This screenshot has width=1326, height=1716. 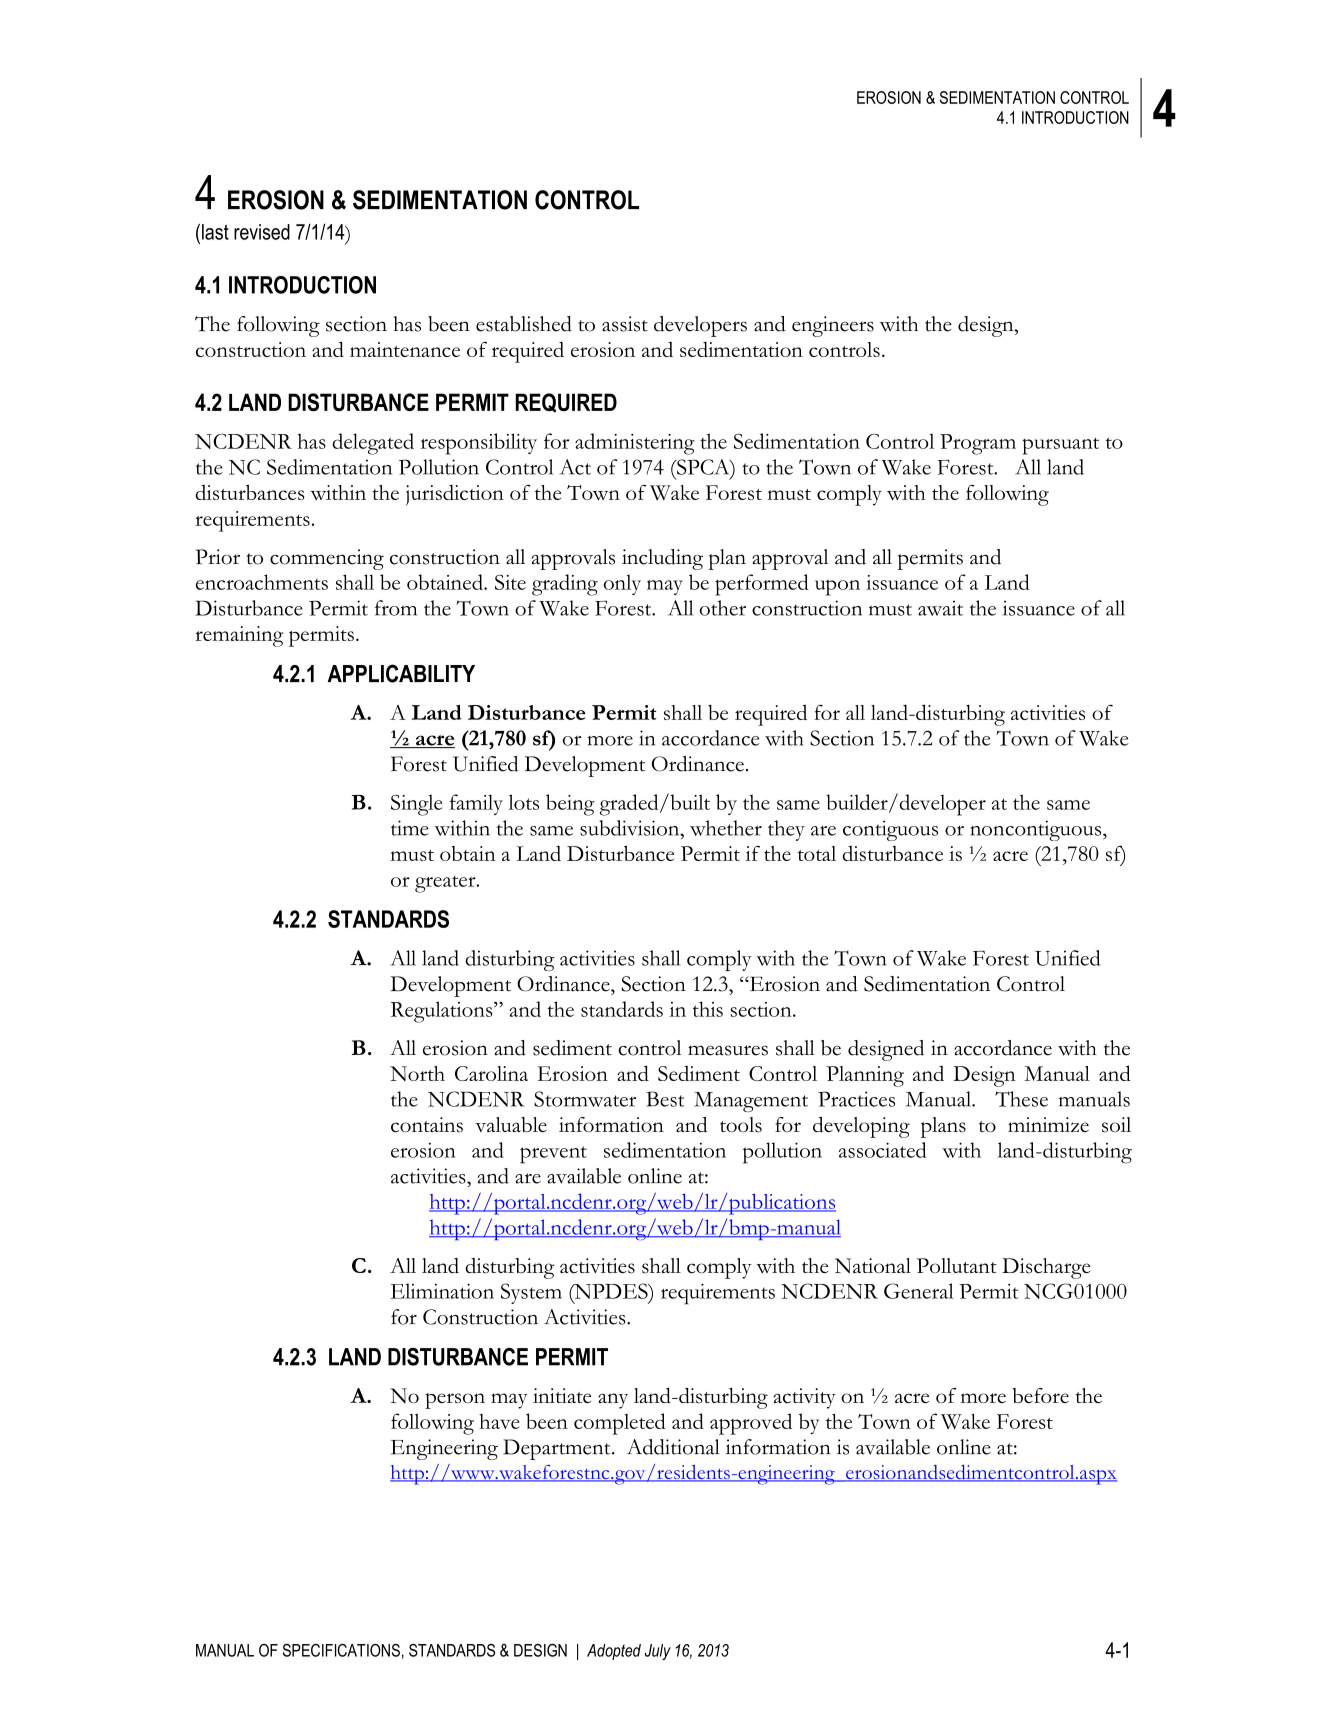 What do you see at coordinates (625, 324) in the screenshot?
I see `assist` at bounding box center [625, 324].
